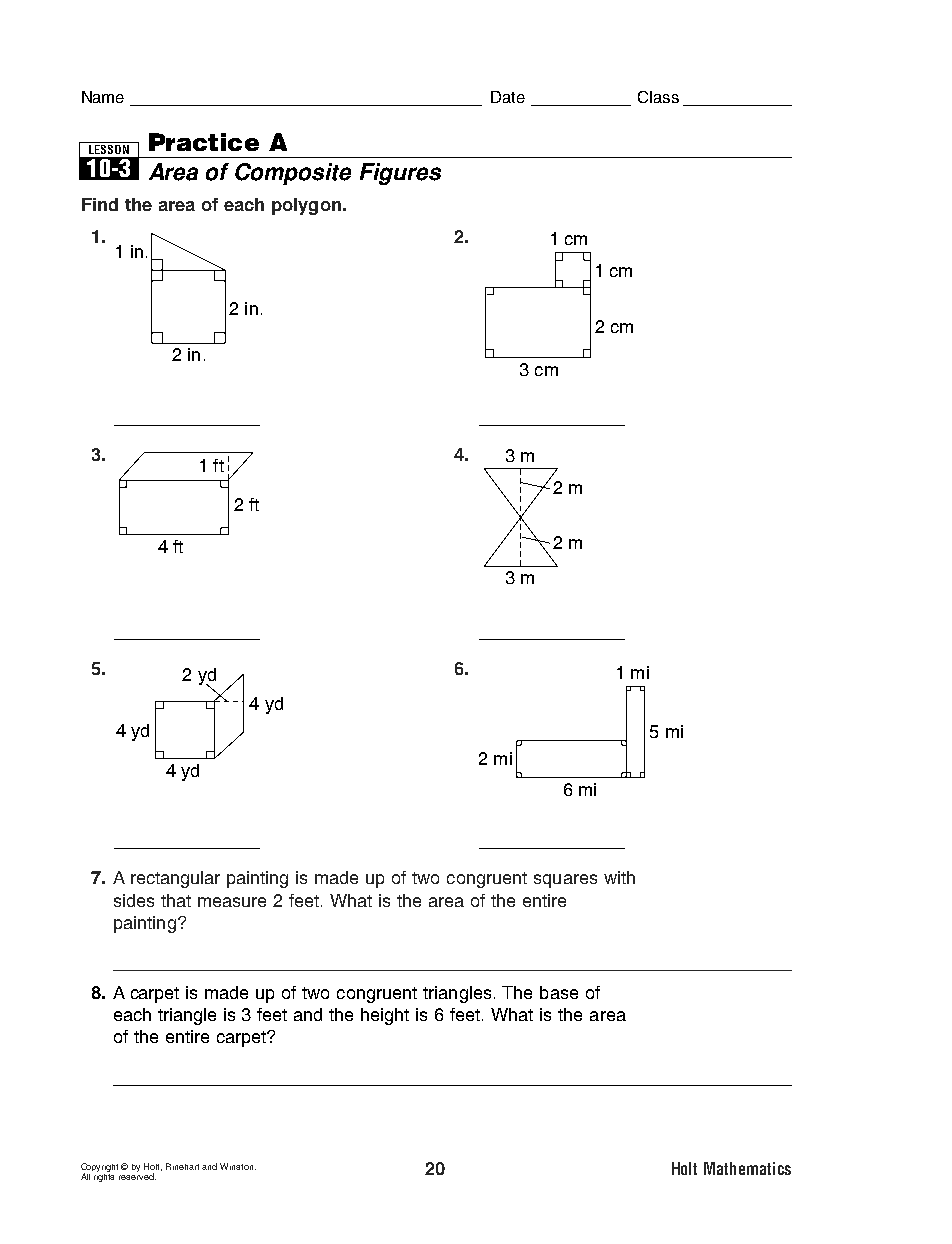 The width and height of the screenshot is (952, 1244). I want to click on height, so click(385, 1016).
